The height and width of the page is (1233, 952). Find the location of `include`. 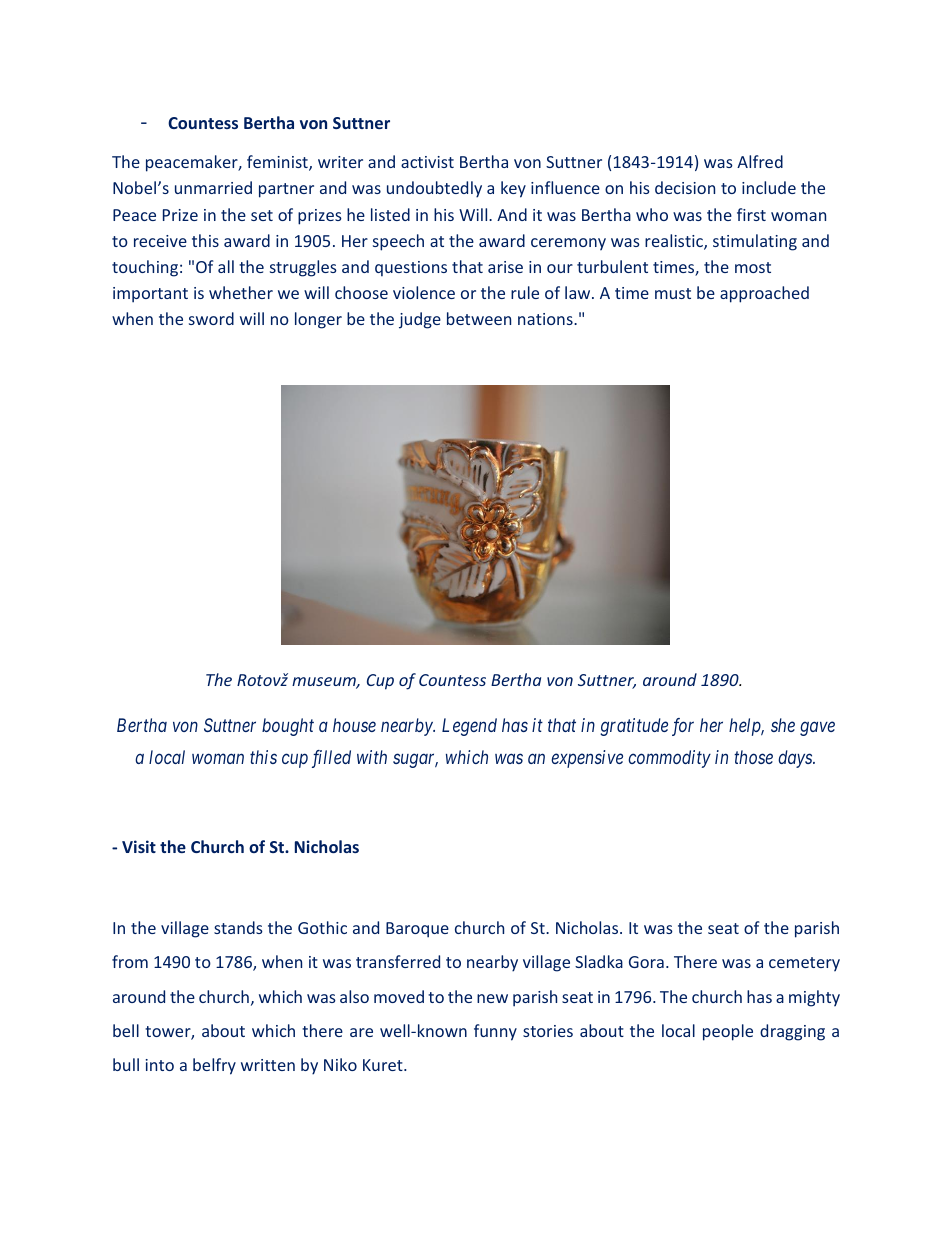

include is located at coordinates (769, 187).
